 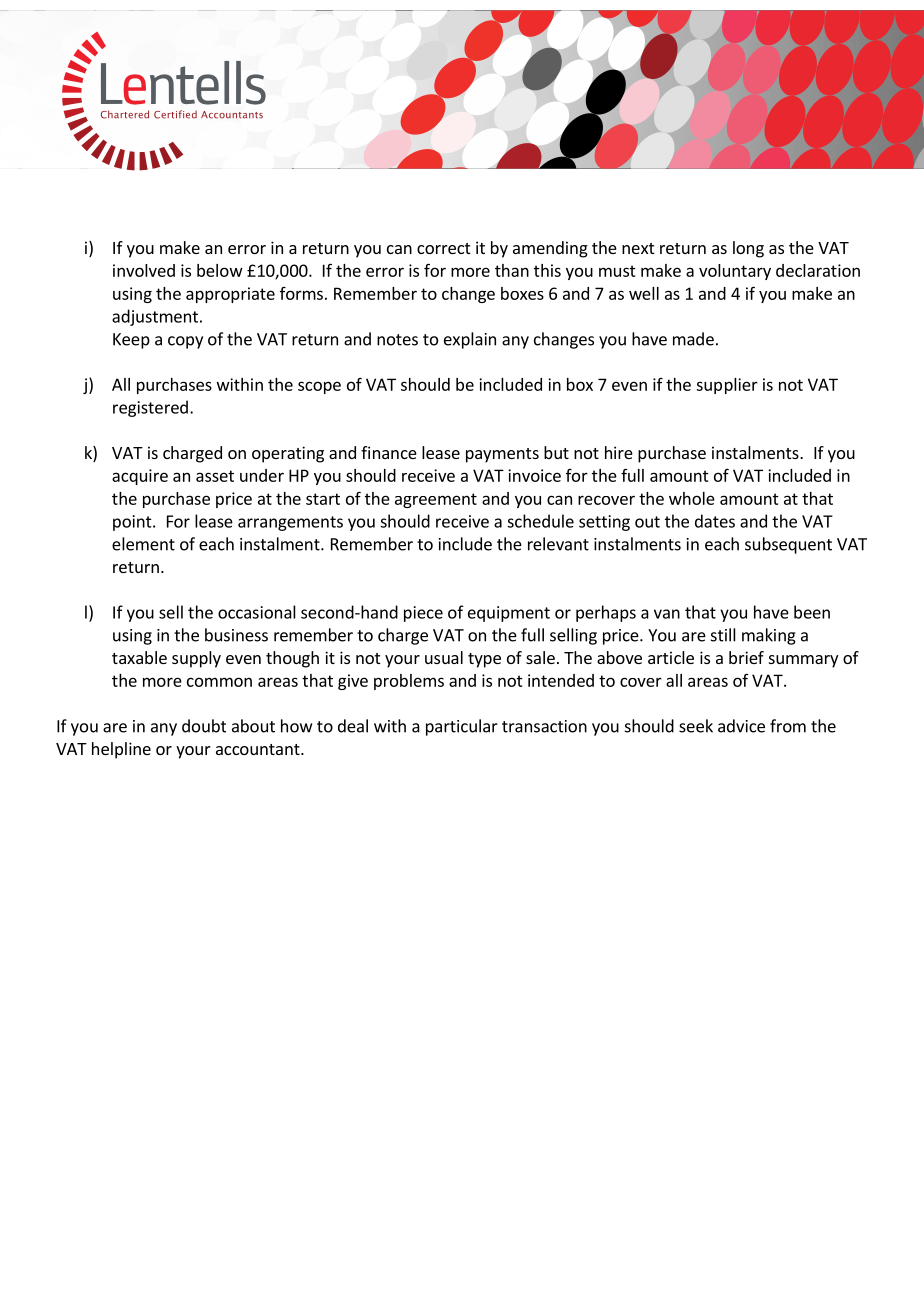 I want to click on Certified, so click(x=175, y=114).
